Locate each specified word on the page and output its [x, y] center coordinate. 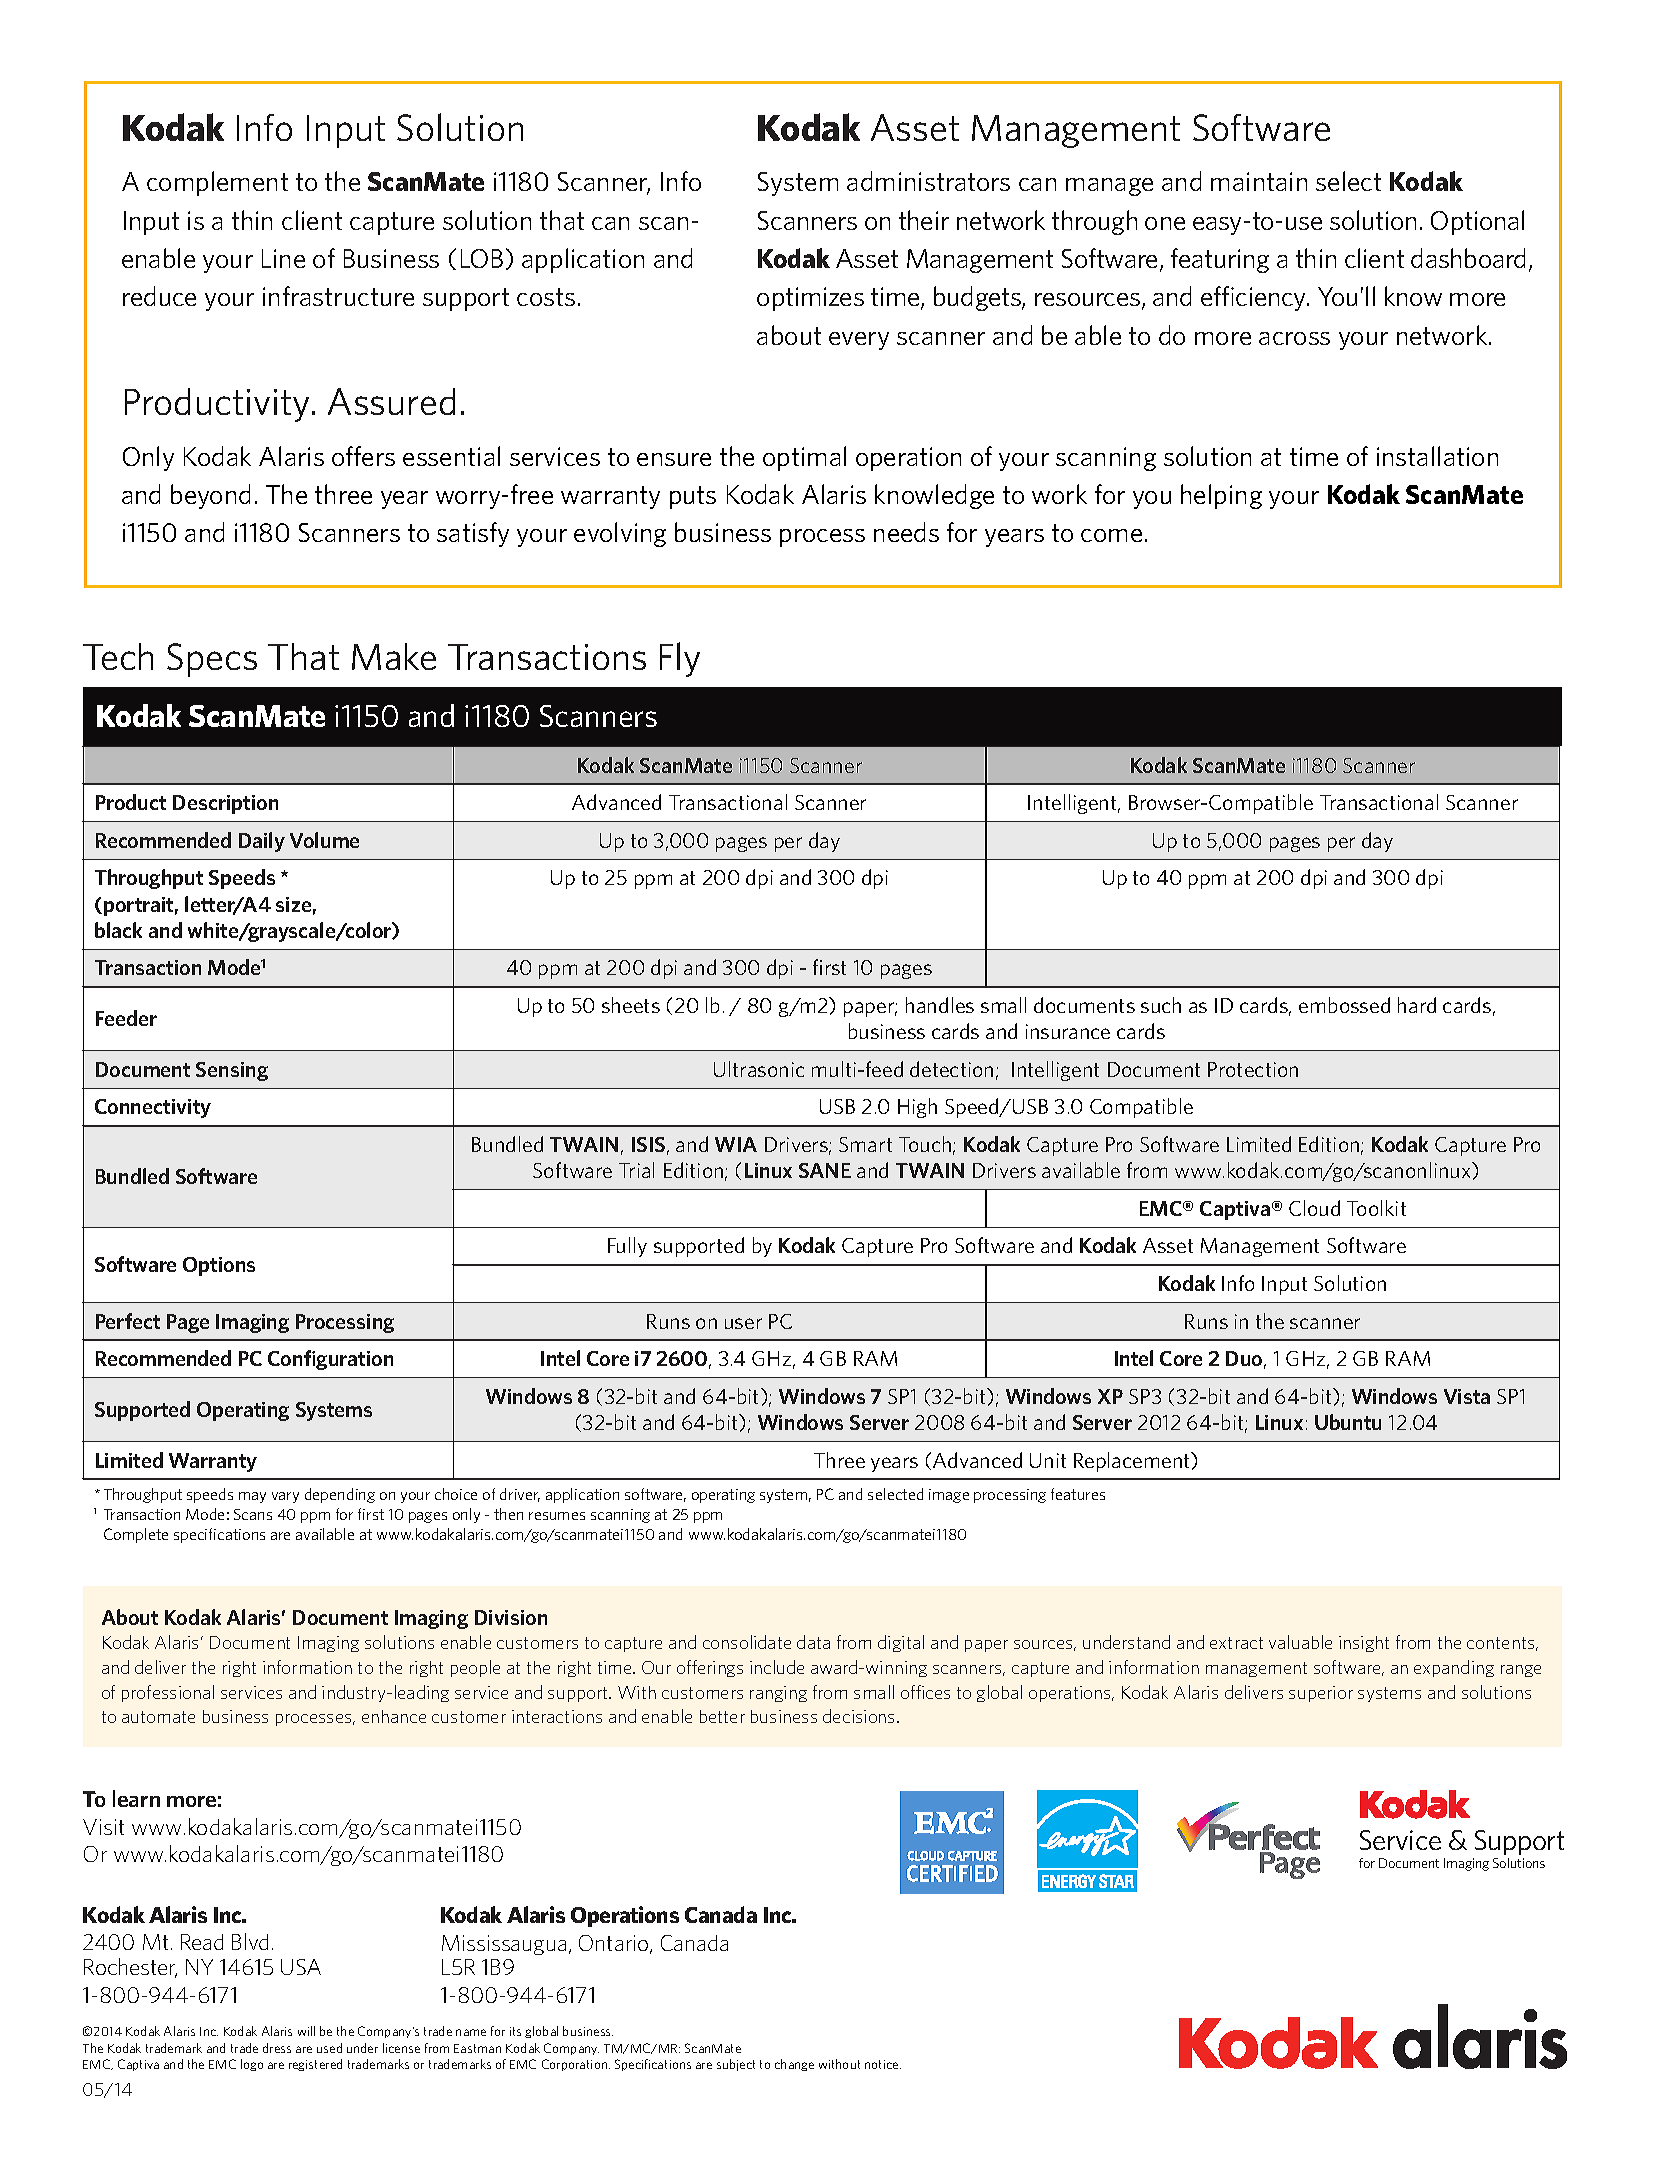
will [306, 2031]
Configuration [330, 1360]
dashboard [1468, 258]
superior [1321, 1694]
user [743, 1323]
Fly [680, 659]
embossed [1344, 1005]
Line [283, 258]
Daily [262, 842]
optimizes [810, 299]
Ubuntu [1348, 1422]
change [794, 2065]
